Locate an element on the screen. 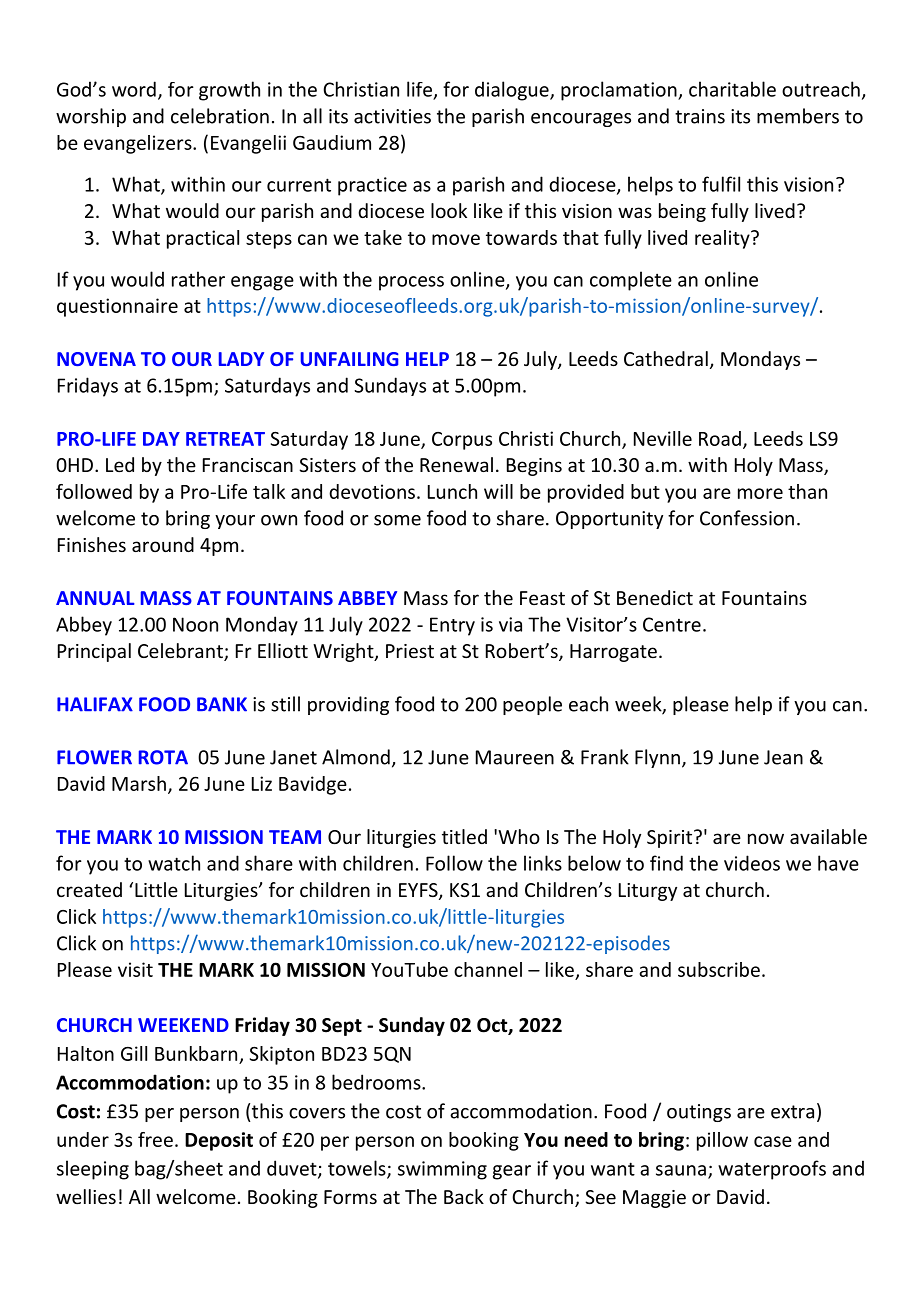 The image size is (924, 1308). charitable is located at coordinates (732, 89).
